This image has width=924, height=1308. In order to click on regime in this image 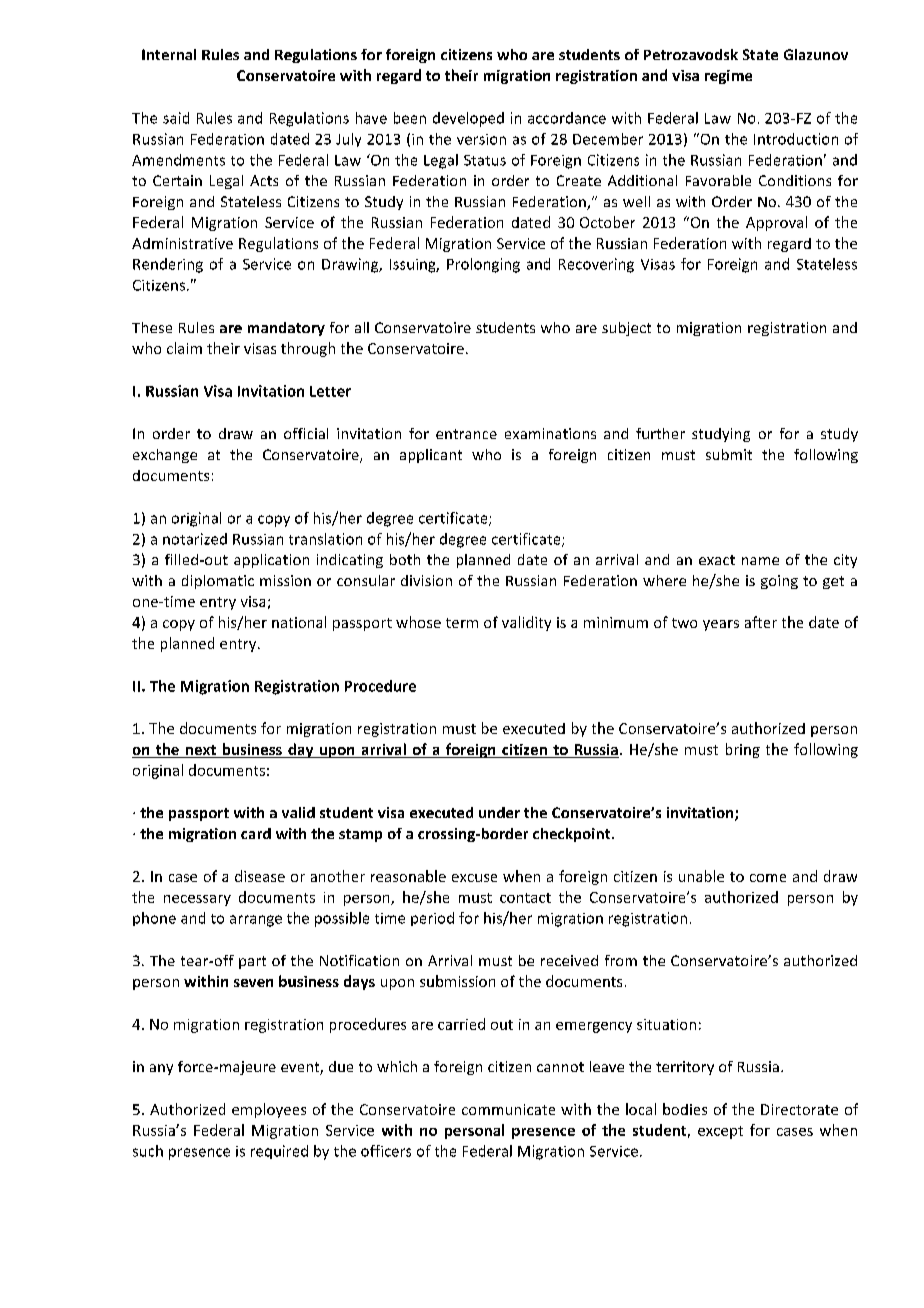, I will do `click(728, 77)`.
